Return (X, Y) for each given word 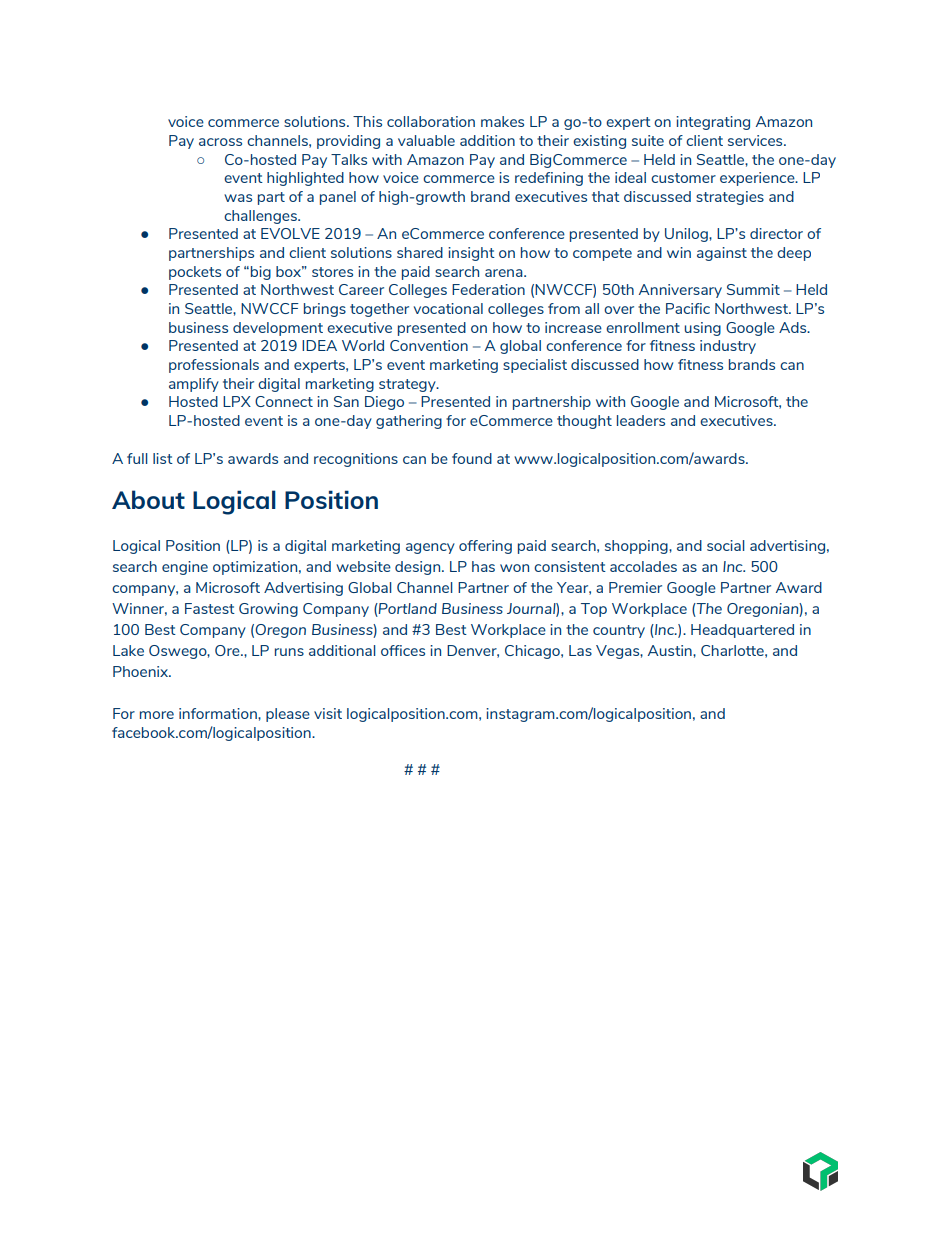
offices (403, 650)
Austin (671, 650)
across (220, 142)
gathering (409, 422)
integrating (713, 123)
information (219, 713)
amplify (194, 385)
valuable (426, 140)
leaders (641, 420)
